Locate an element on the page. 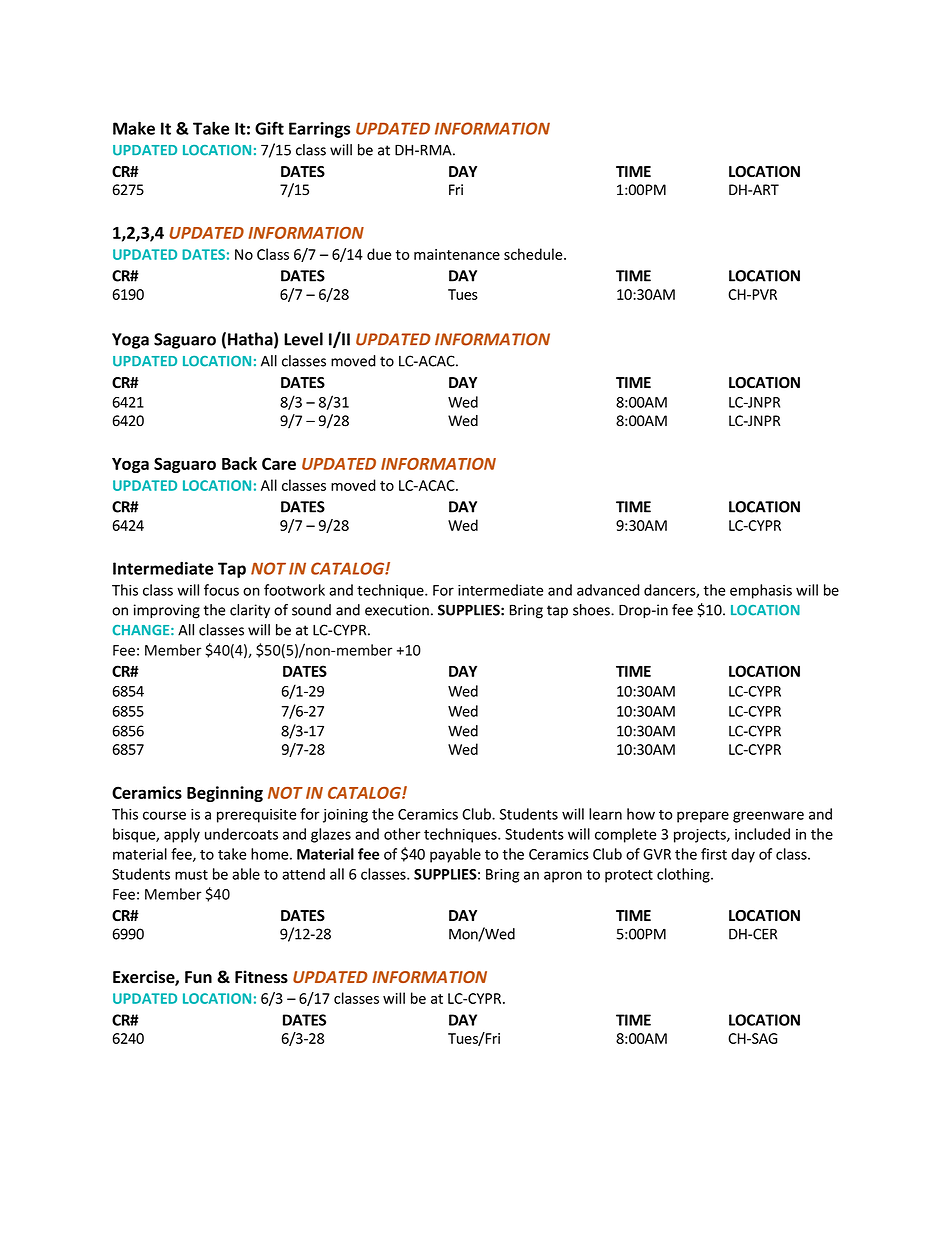 This page has width=952, height=1233. Fun is located at coordinates (198, 977).
